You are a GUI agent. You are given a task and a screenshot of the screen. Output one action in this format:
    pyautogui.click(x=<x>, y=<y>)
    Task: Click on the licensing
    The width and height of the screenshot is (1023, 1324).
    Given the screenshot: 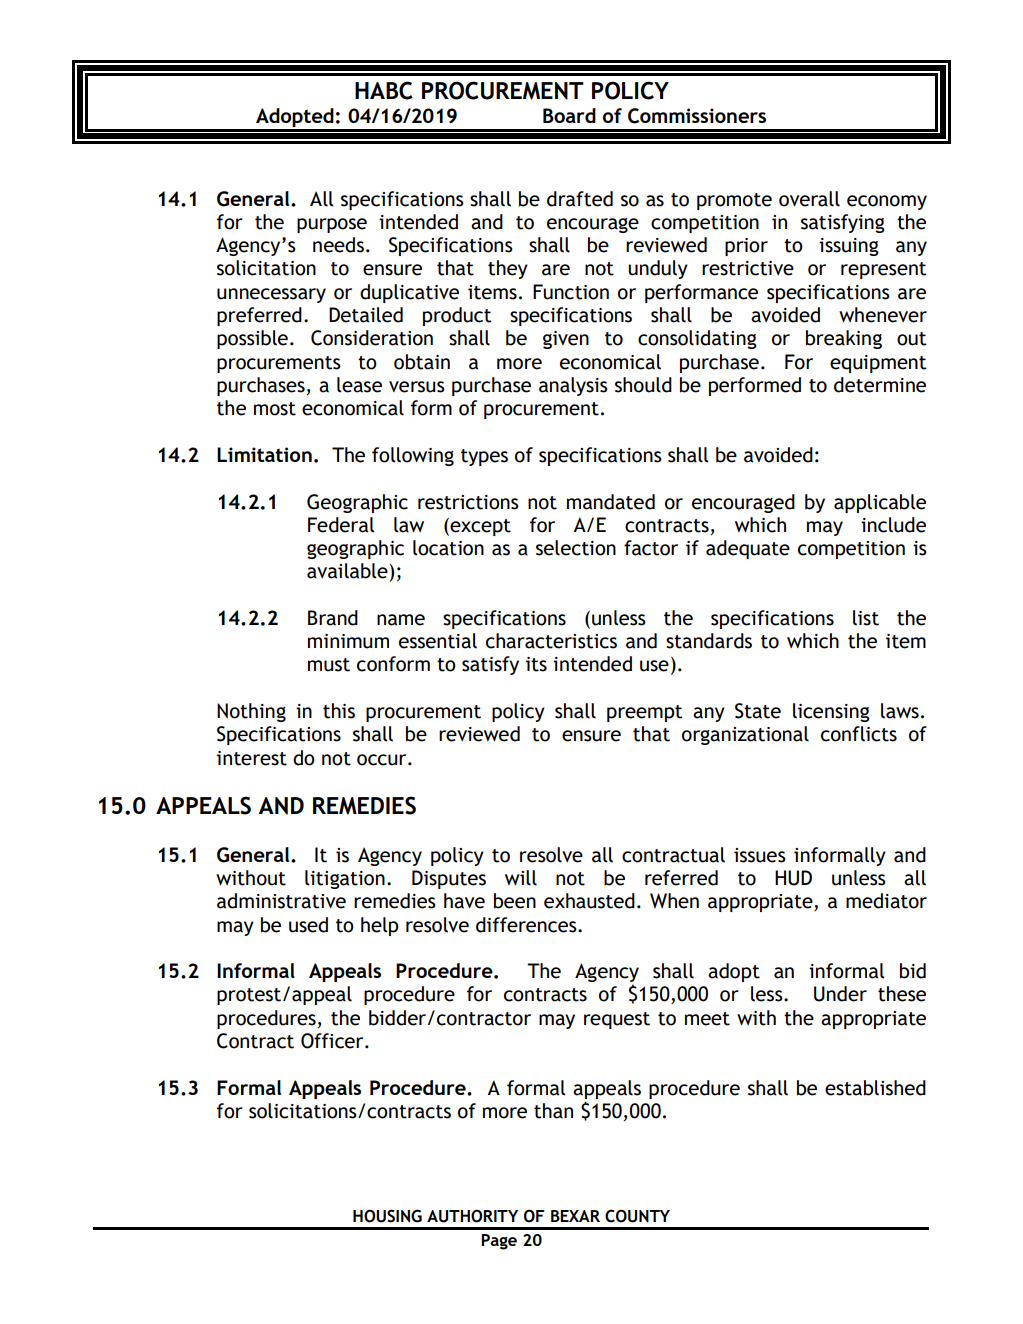 What is the action you would take?
    pyautogui.click(x=831, y=712)
